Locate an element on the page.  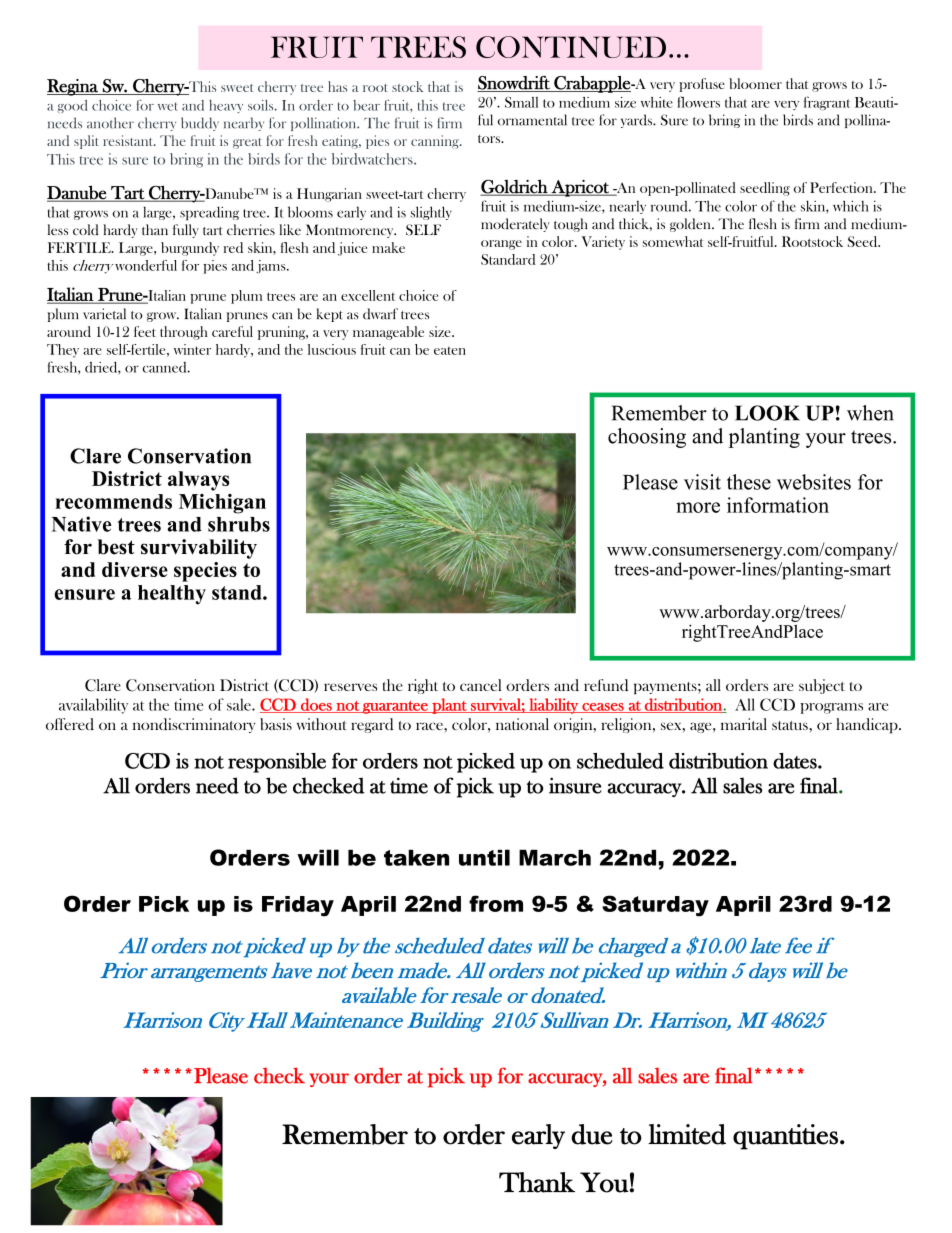
always is located at coordinates (198, 481).
